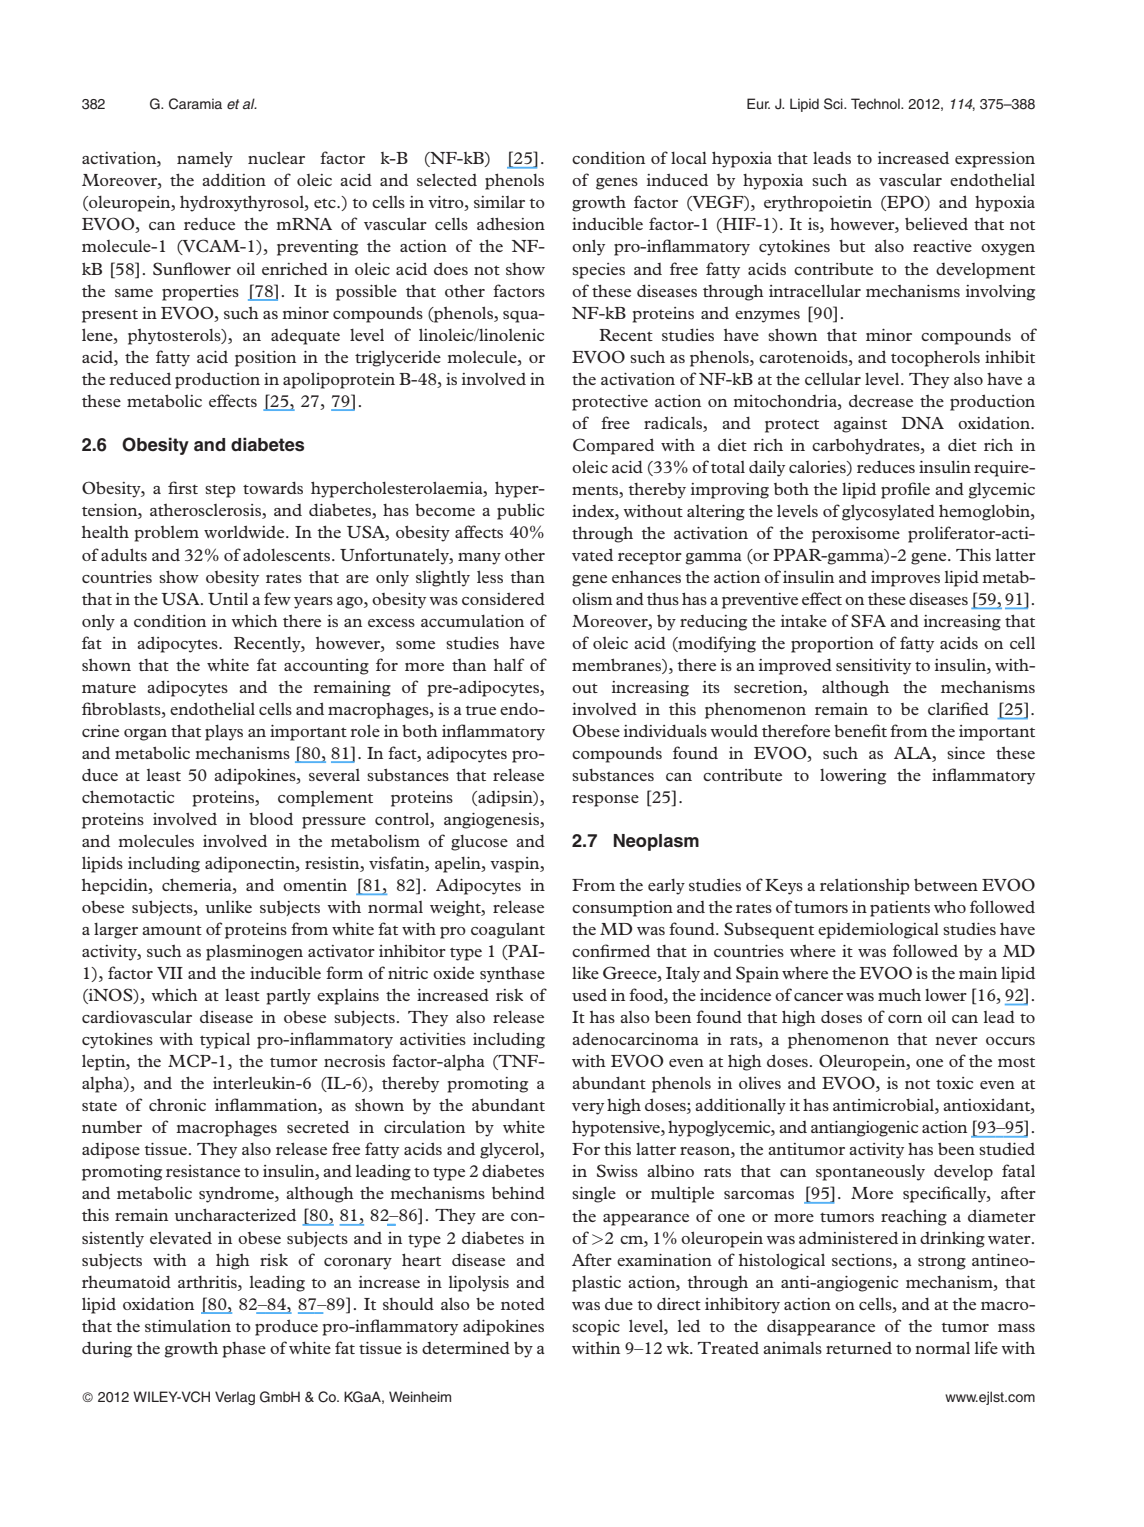 This screenshot has width=1144, height=1527. Describe the element at coordinates (499, 202) in the screenshot. I see `similar` at that location.
